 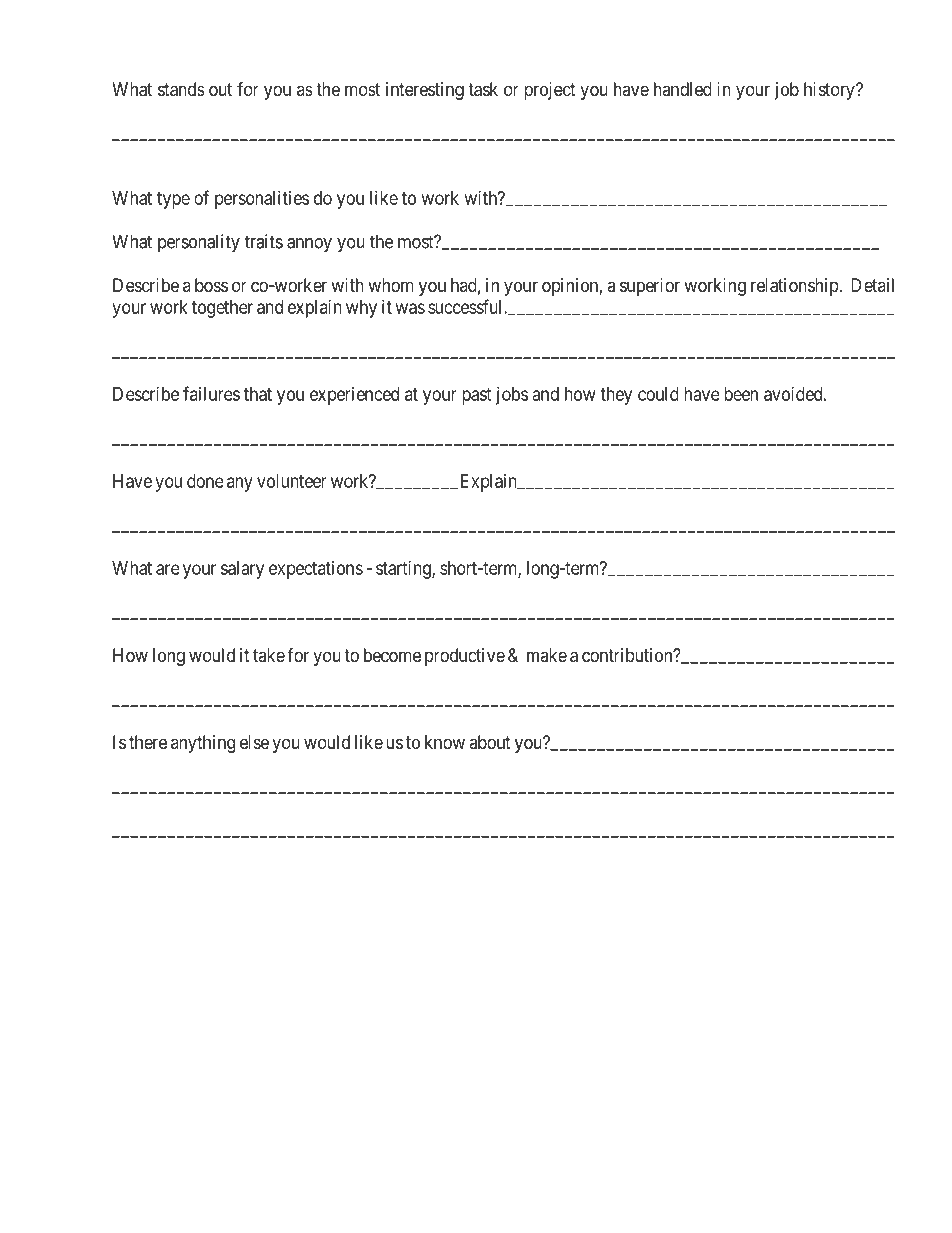 What do you see at coordinates (254, 742) in the document?
I see `else` at bounding box center [254, 742].
